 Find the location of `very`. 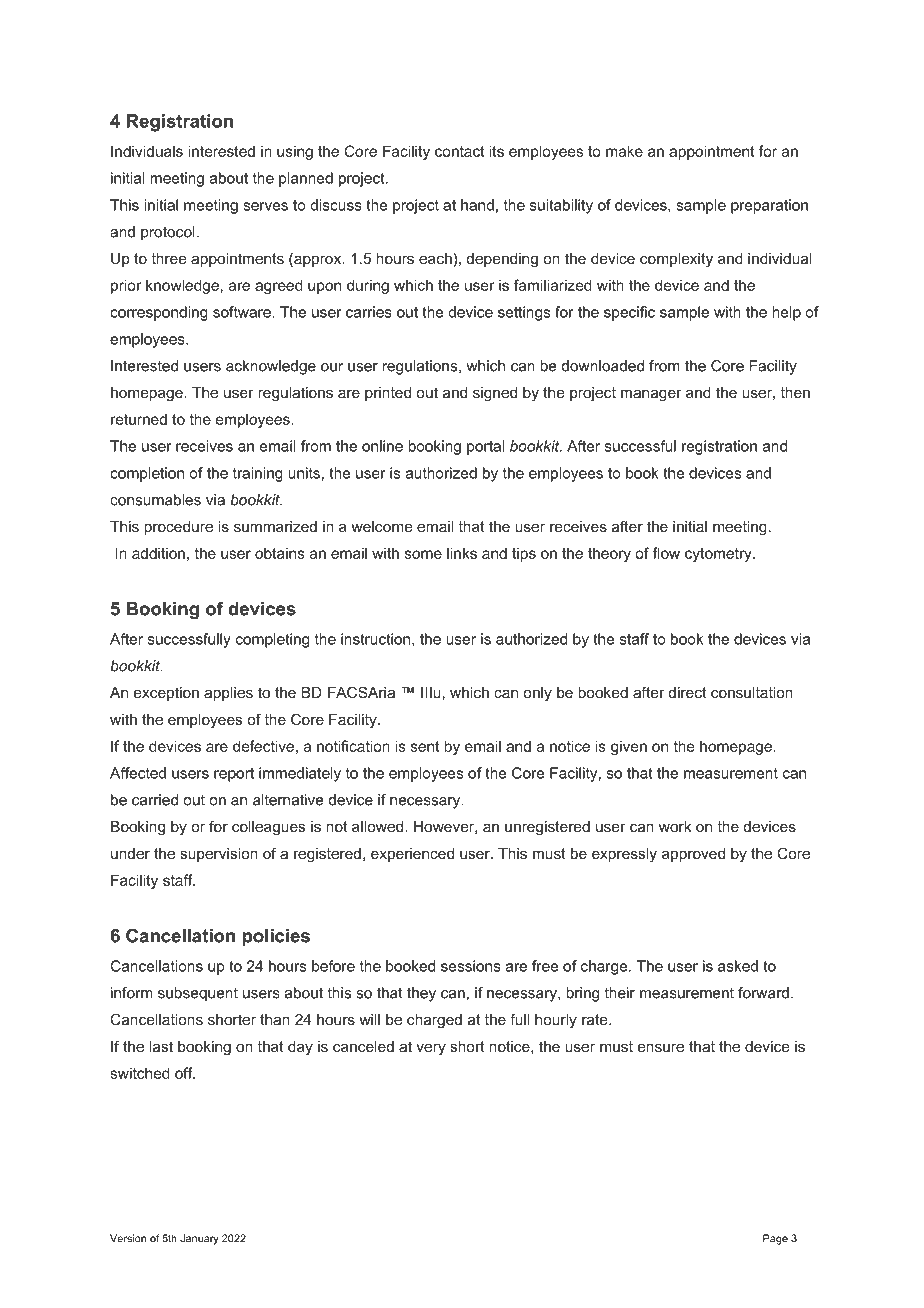

very is located at coordinates (431, 1049).
